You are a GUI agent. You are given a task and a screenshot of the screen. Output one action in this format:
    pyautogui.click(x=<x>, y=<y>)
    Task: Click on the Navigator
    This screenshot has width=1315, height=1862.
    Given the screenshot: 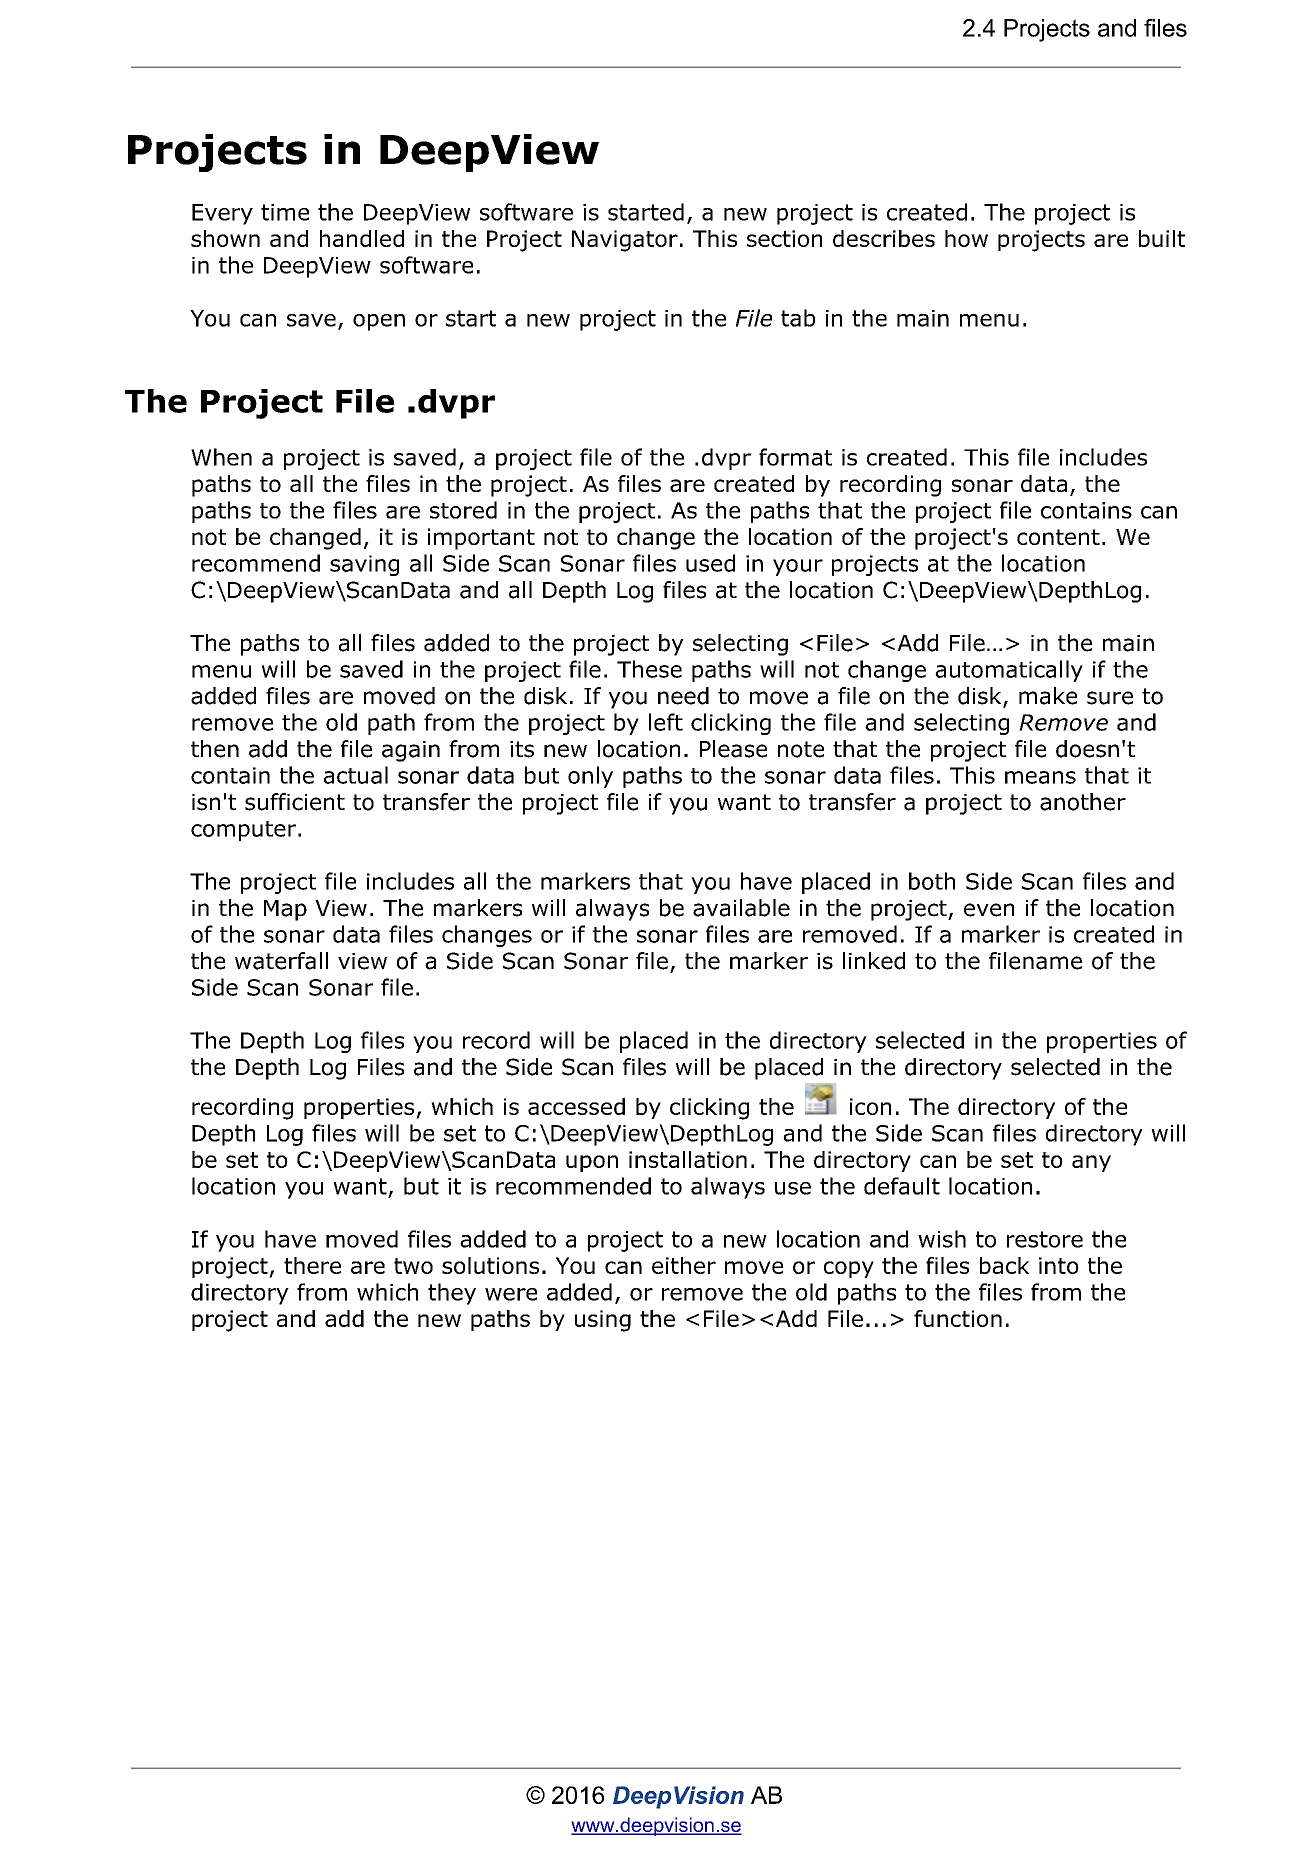 What is the action you would take?
    pyautogui.click(x=625, y=241)
